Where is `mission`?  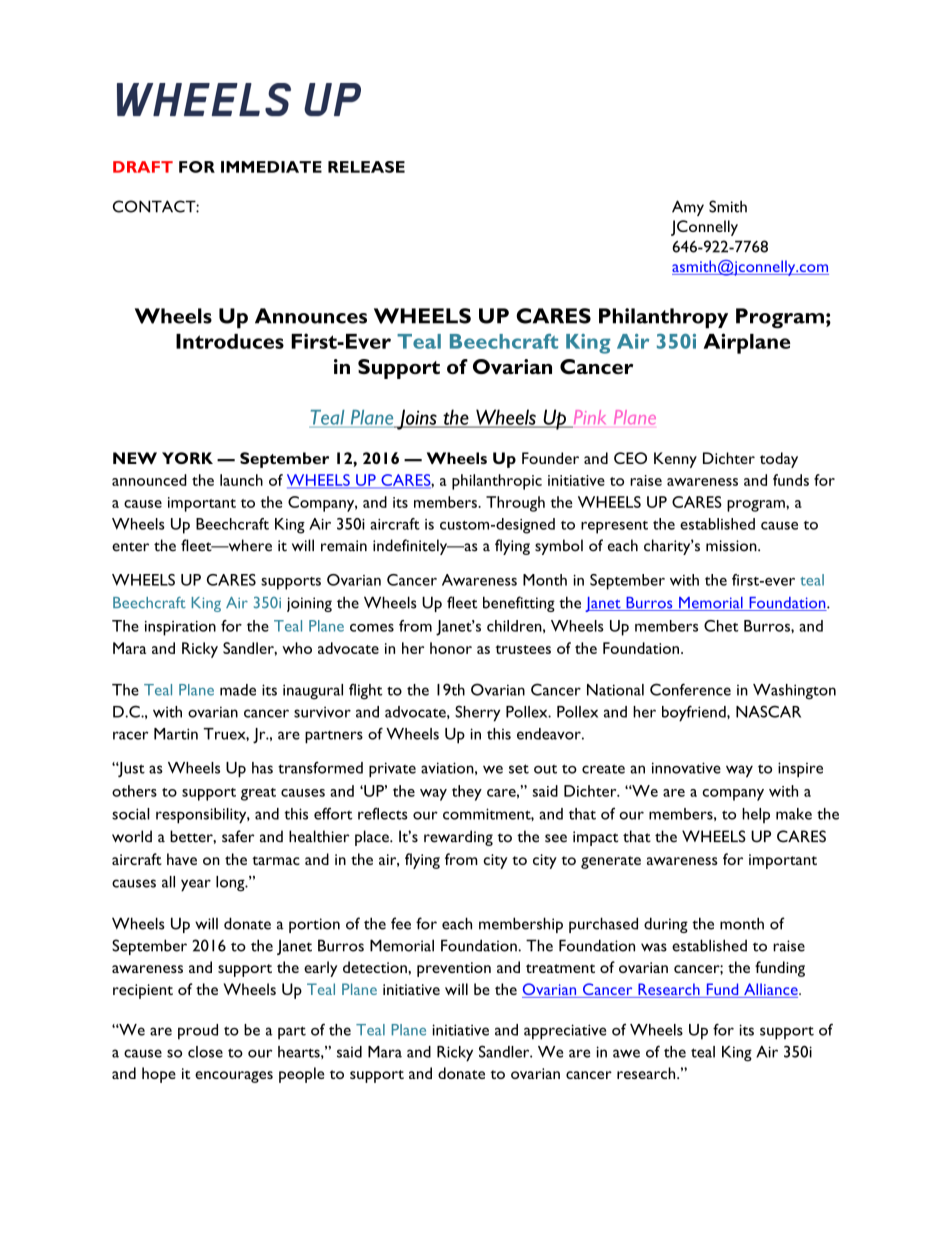
mission is located at coordinates (732, 546).
